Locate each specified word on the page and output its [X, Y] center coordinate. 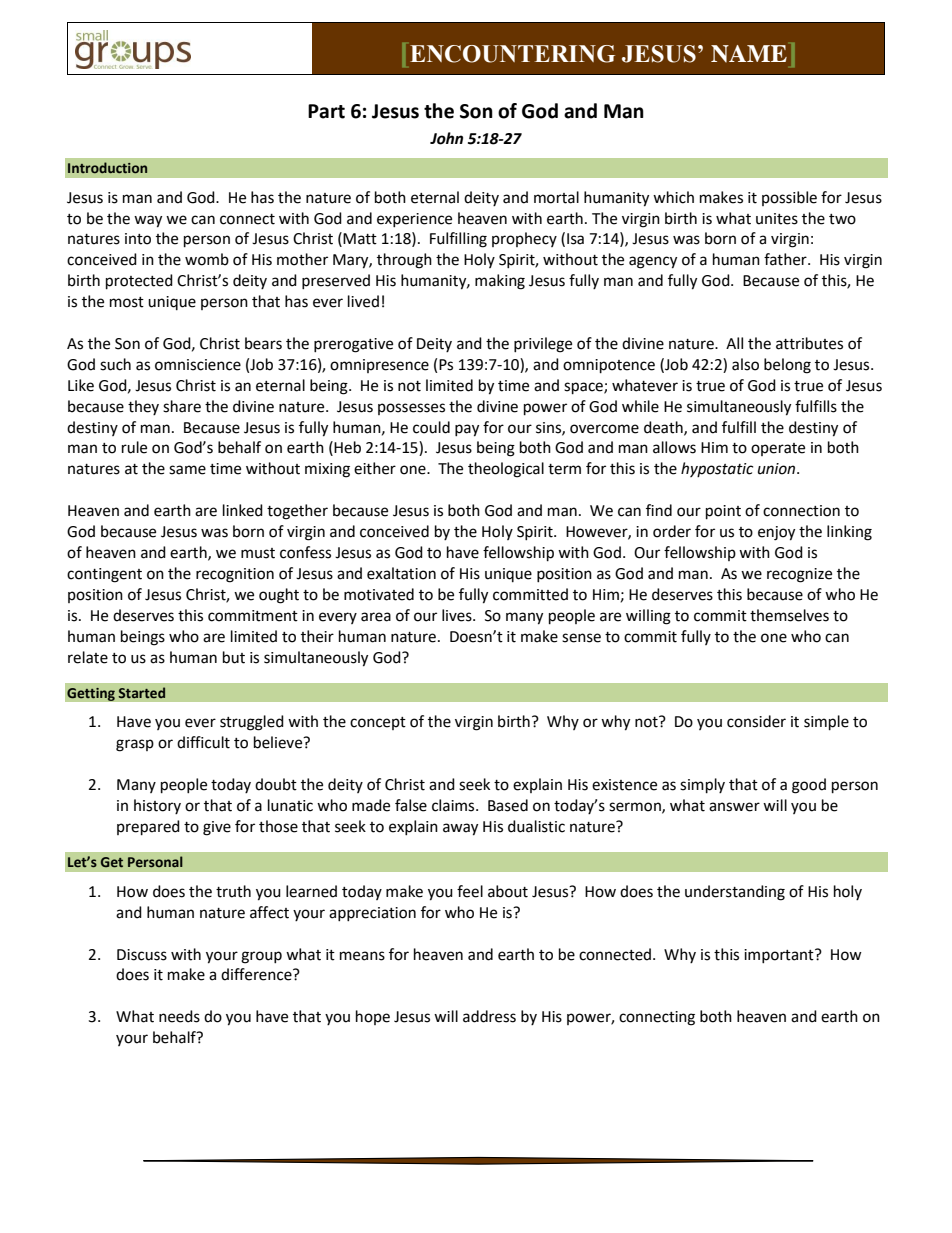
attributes [809, 343]
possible [789, 198]
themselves [789, 615]
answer [734, 807]
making [500, 282]
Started [141, 692]
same [187, 470]
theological [506, 470]
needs [179, 1016]
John [446, 138]
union [778, 469]
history [157, 806]
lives [458, 615]
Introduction [107, 167]
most [127, 302]
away [460, 829]
